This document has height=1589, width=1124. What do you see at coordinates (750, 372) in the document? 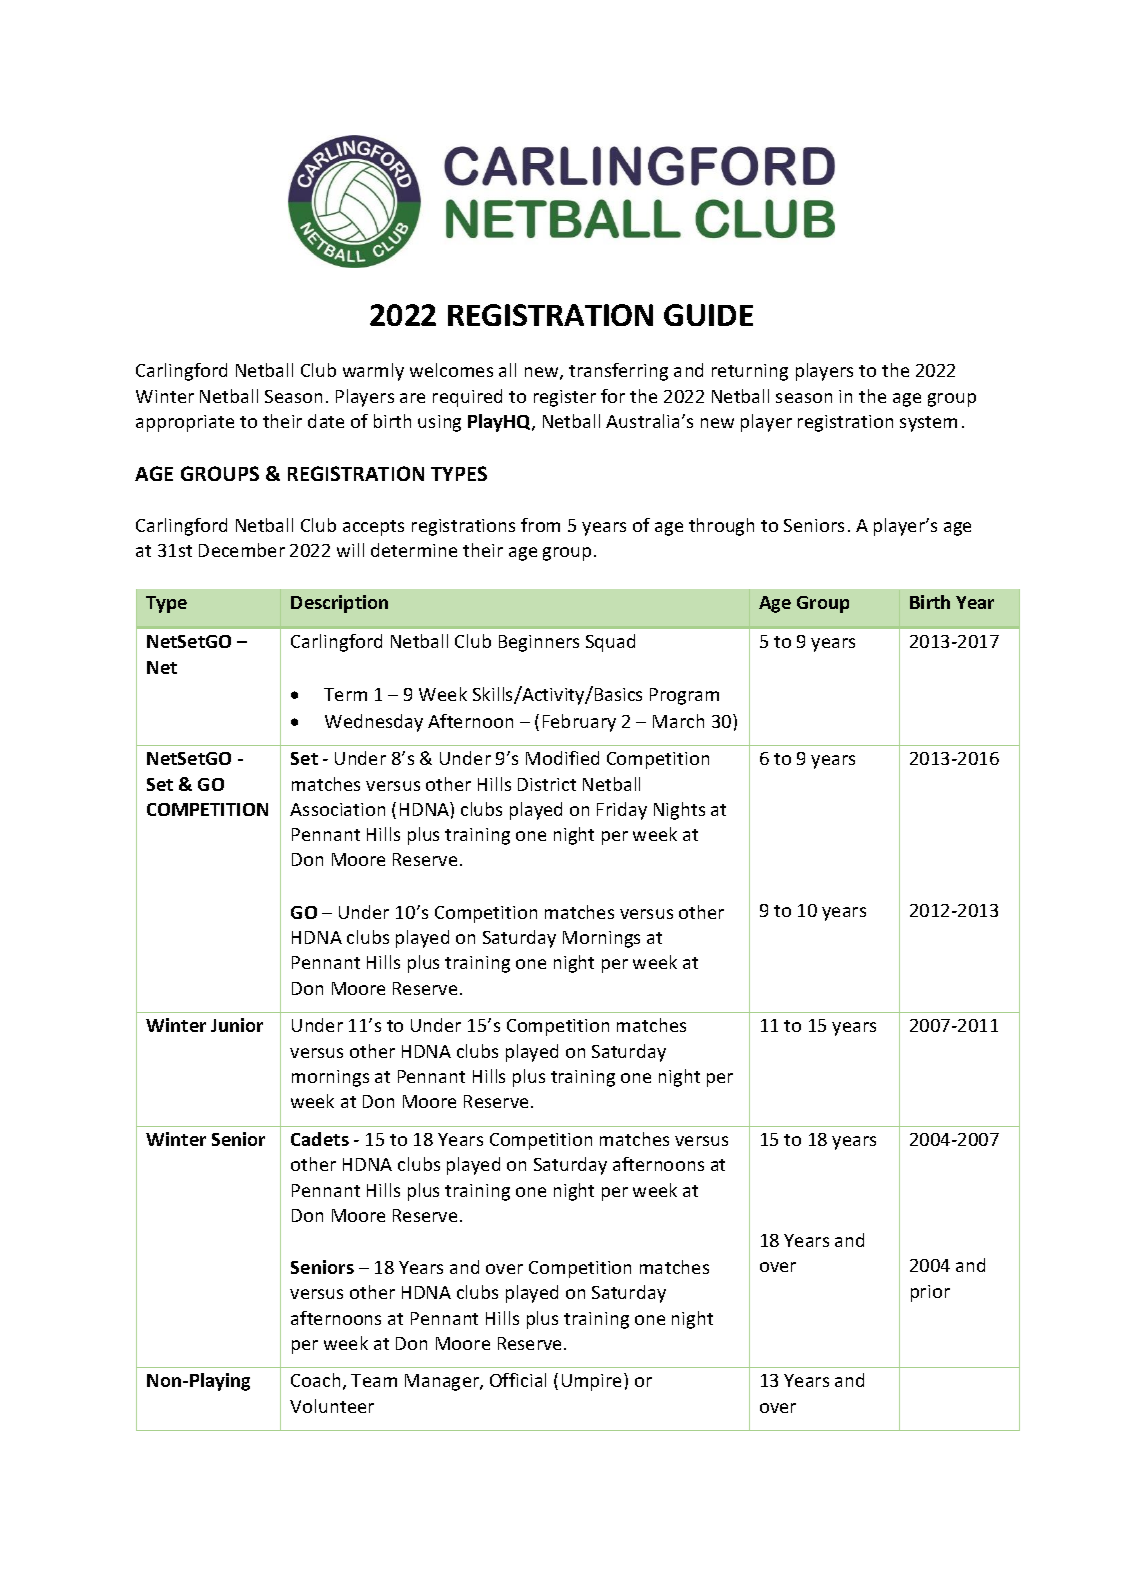
I see `returning` at bounding box center [750, 372].
